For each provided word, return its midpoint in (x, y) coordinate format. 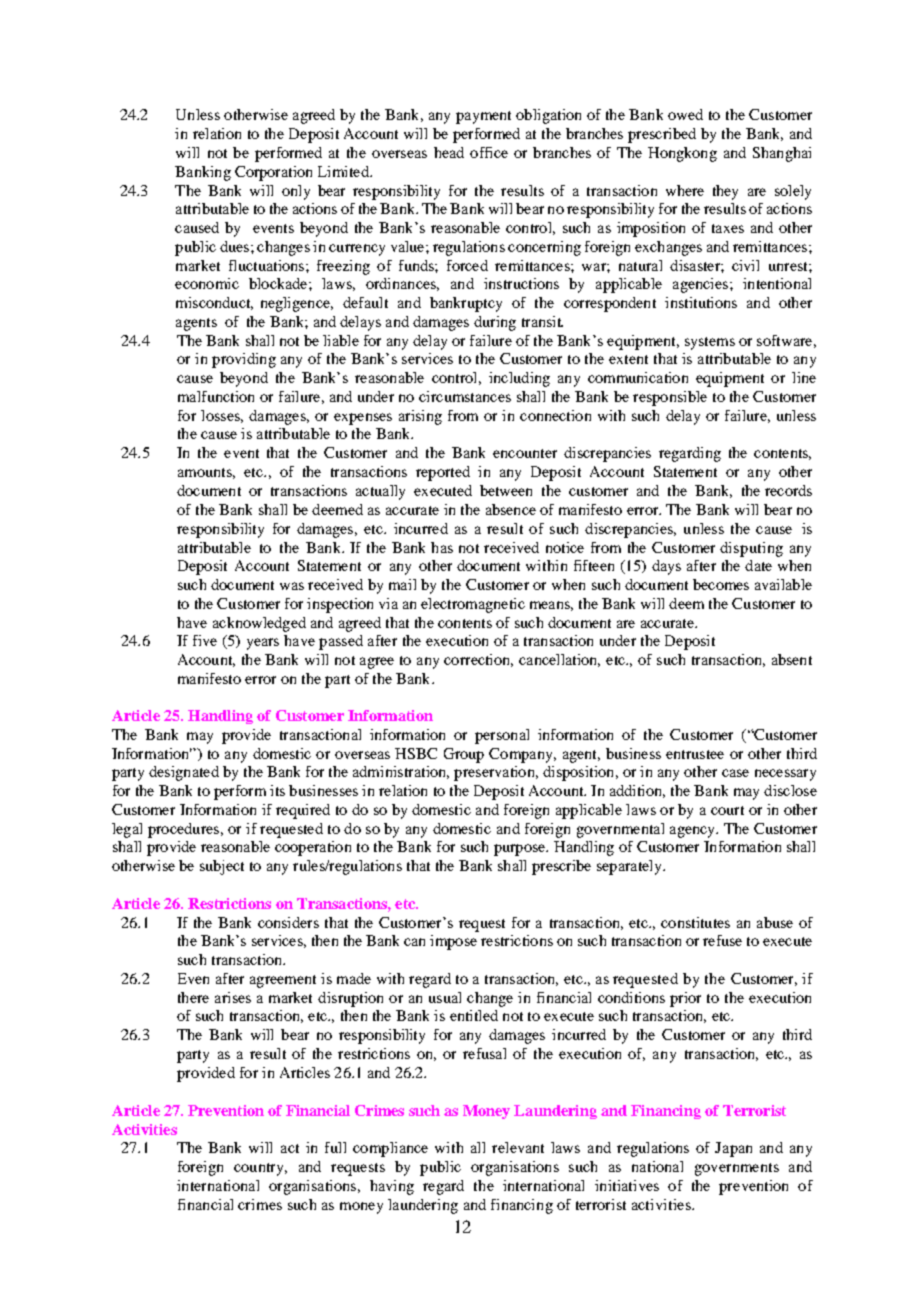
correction (478, 660)
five (205, 640)
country (260, 1169)
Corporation (273, 173)
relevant (518, 1147)
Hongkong (682, 154)
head (449, 152)
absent (792, 659)
